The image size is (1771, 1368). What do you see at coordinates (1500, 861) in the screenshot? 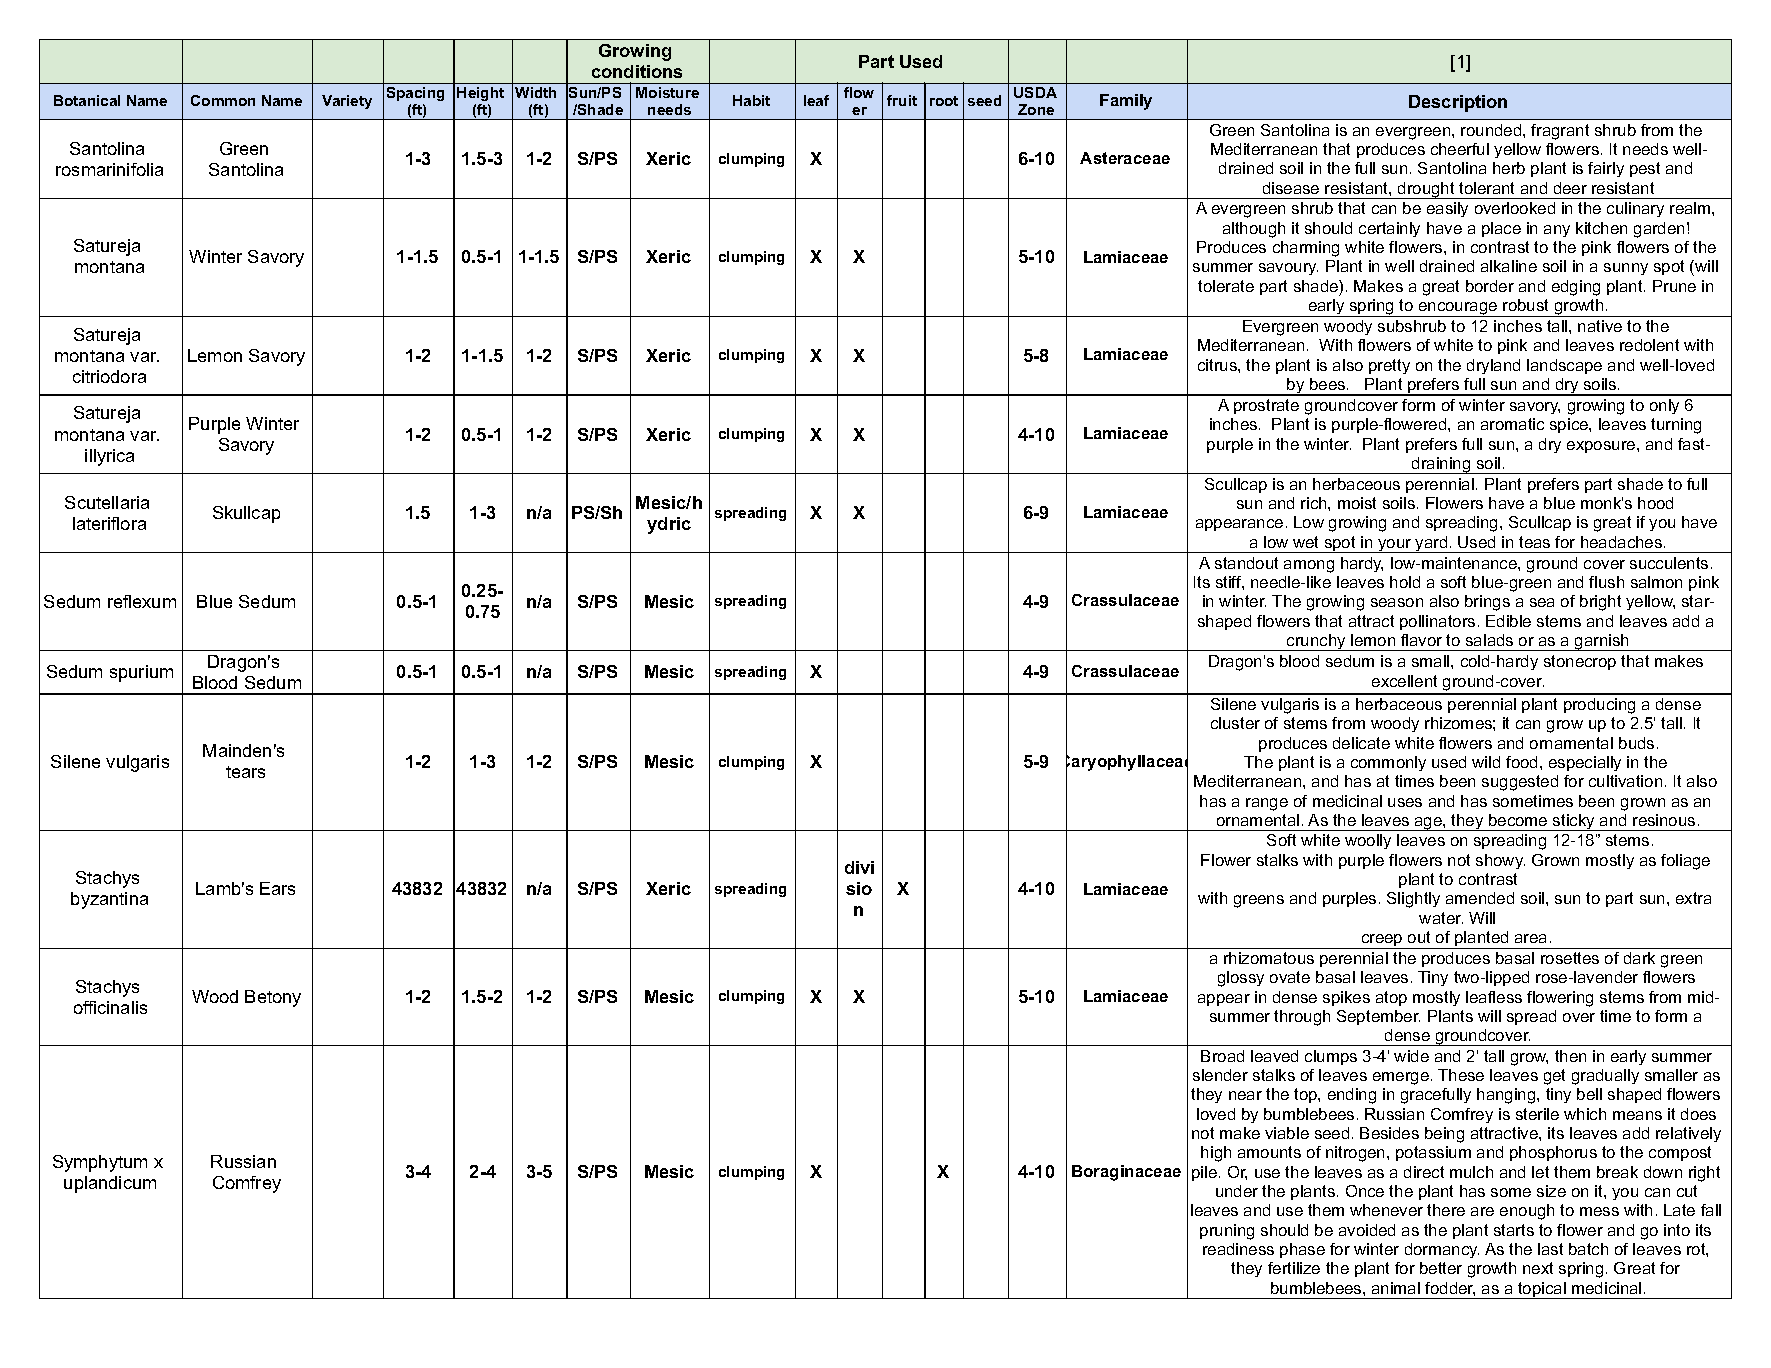
I see `showy` at bounding box center [1500, 861].
